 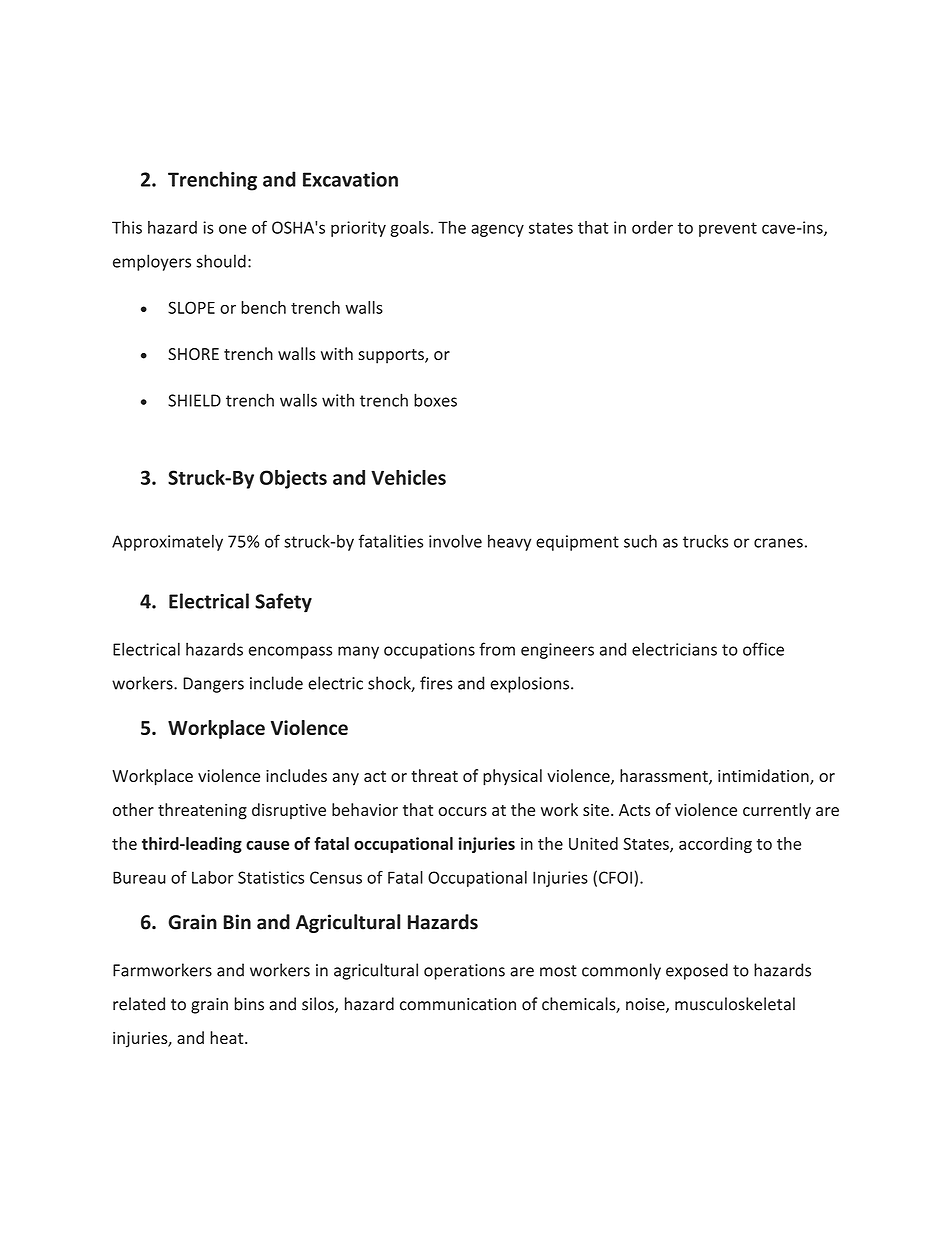 What do you see at coordinates (728, 229) in the page?
I see `prevent` at bounding box center [728, 229].
